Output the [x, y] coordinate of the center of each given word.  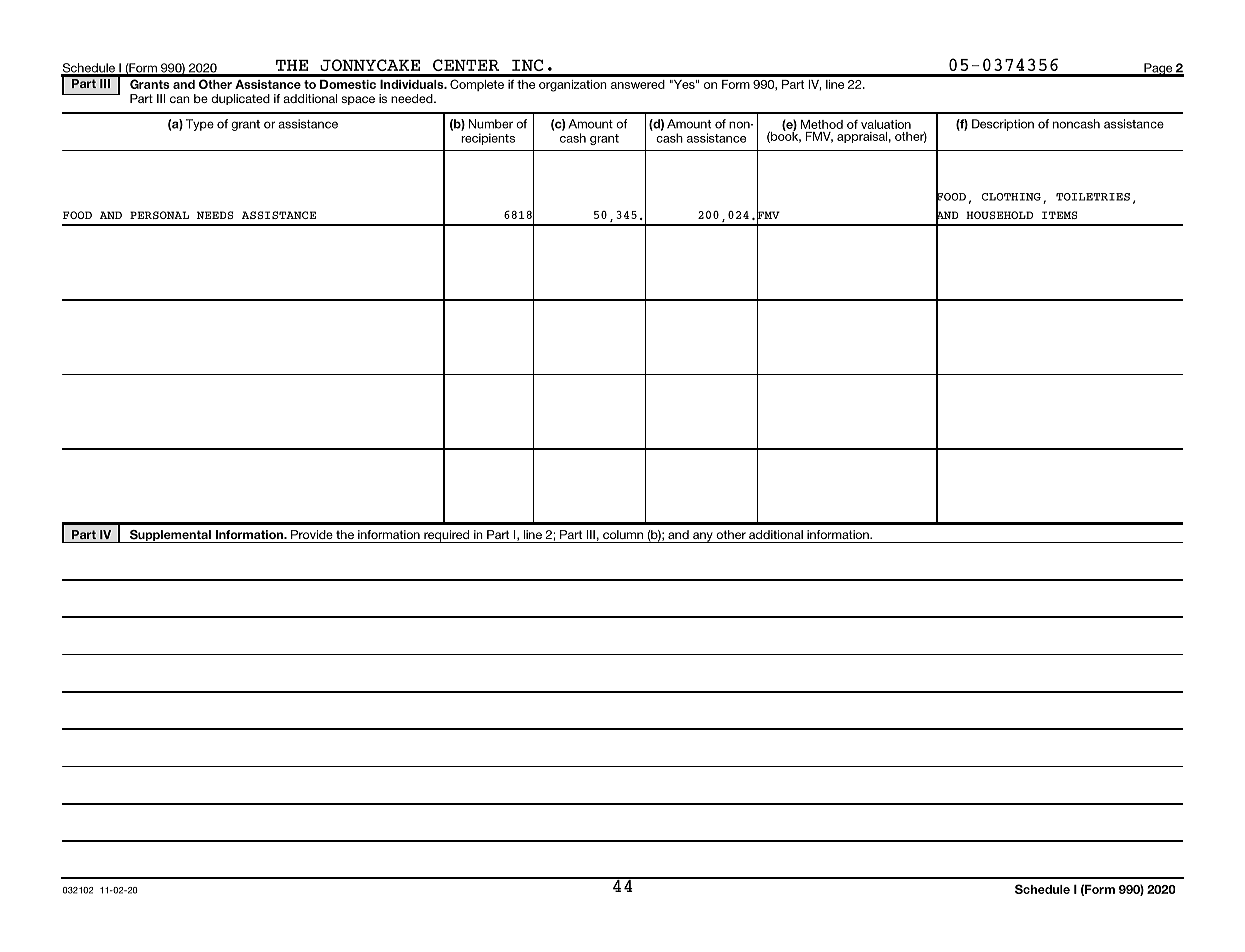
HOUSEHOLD [999, 215]
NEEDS [215, 215]
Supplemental [170, 536]
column [623, 534]
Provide [312, 534]
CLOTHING [1011, 197]
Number [491, 124]
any [703, 537]
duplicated [240, 99]
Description [1003, 125]
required [447, 536]
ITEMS [1059, 215]
